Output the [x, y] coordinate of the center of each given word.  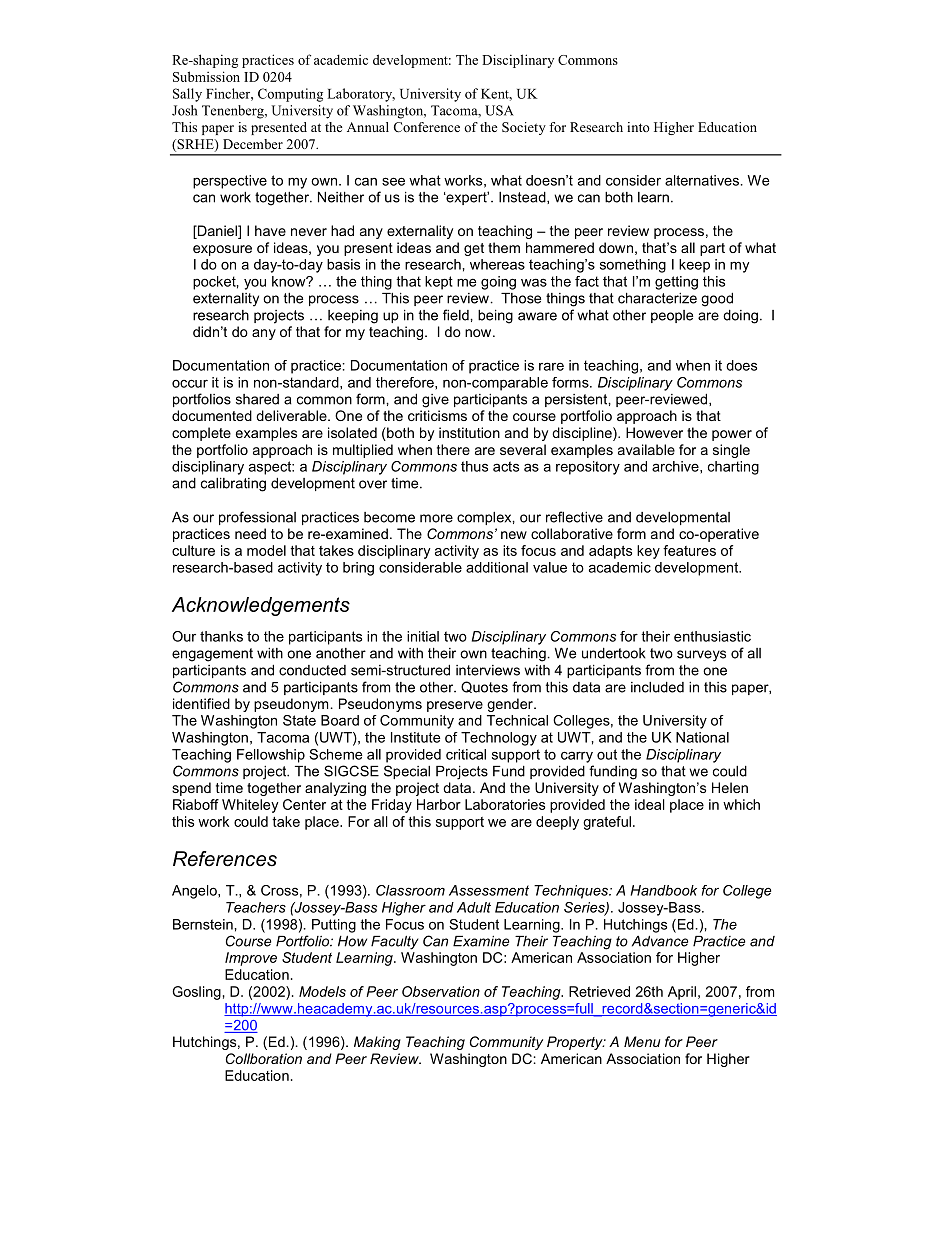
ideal [650, 804]
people [672, 316]
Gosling [196, 993]
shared [257, 399]
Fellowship [271, 756]
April [682, 993]
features [689, 550]
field [457, 315]
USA [499, 110]
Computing [290, 95]
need [250, 533]
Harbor [439, 804]
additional [497, 567]
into [638, 127]
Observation [441, 991]
